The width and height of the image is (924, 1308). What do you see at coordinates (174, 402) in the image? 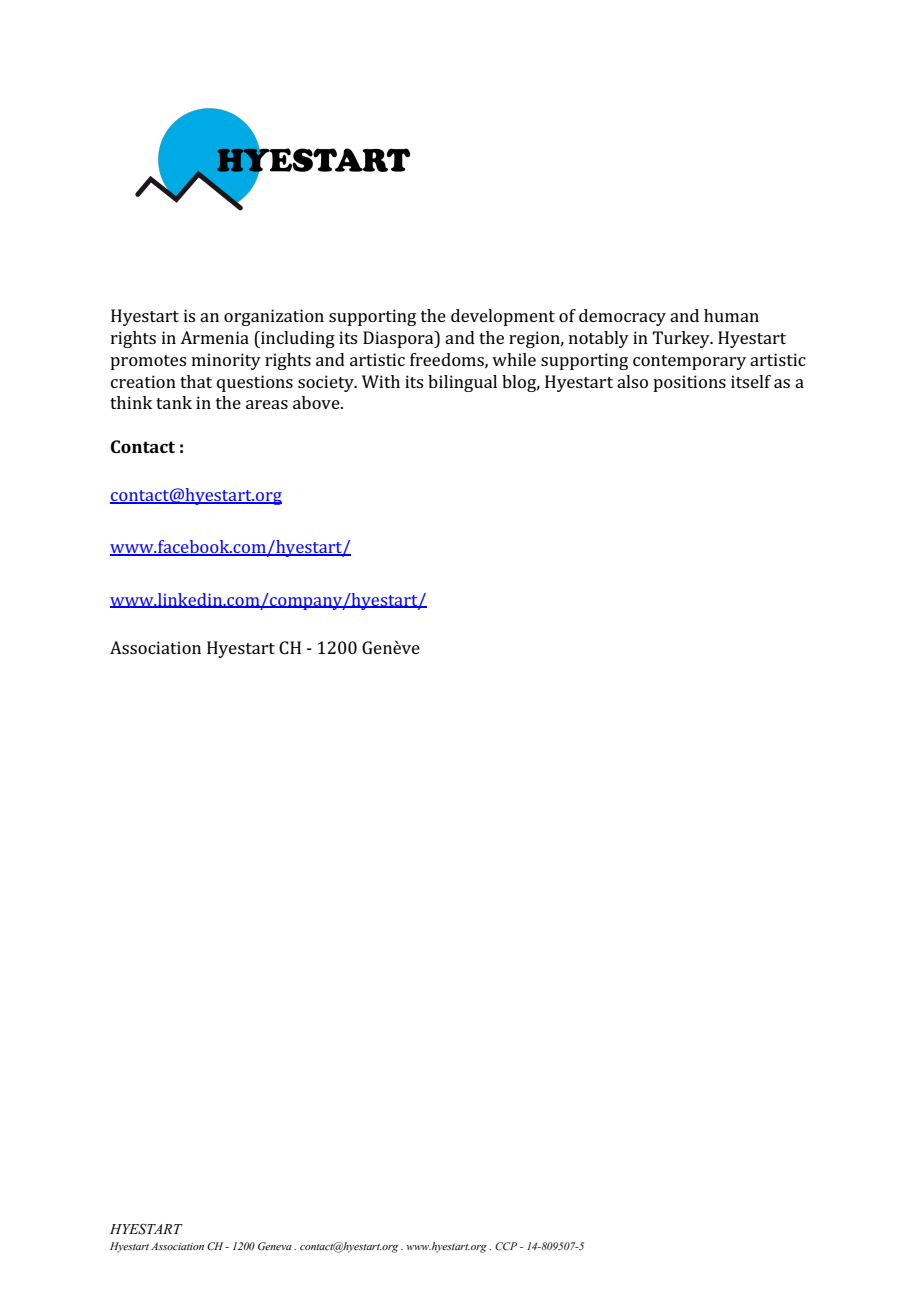
I see `tank` at bounding box center [174, 402].
